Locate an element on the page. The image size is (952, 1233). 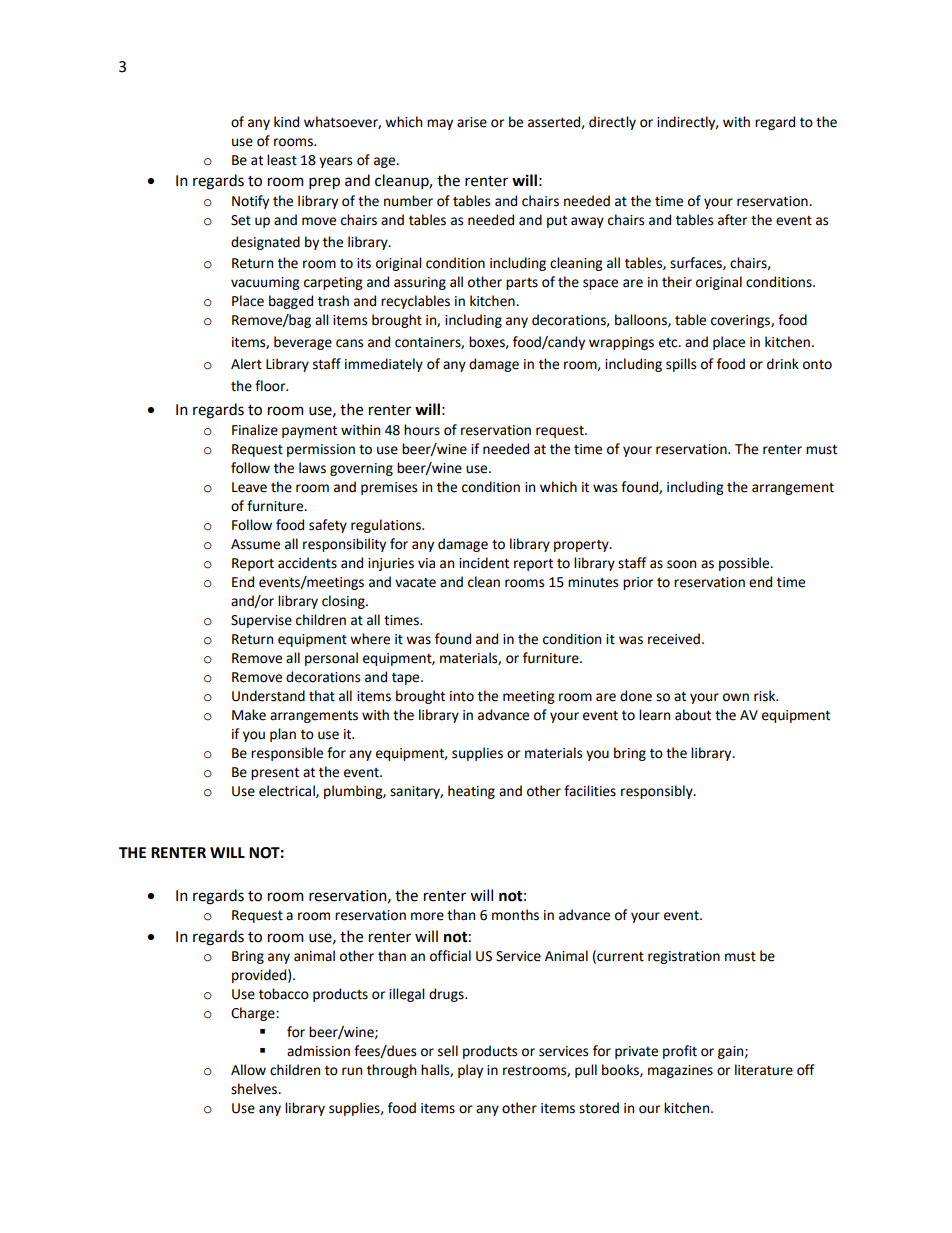
years is located at coordinates (335, 162).
